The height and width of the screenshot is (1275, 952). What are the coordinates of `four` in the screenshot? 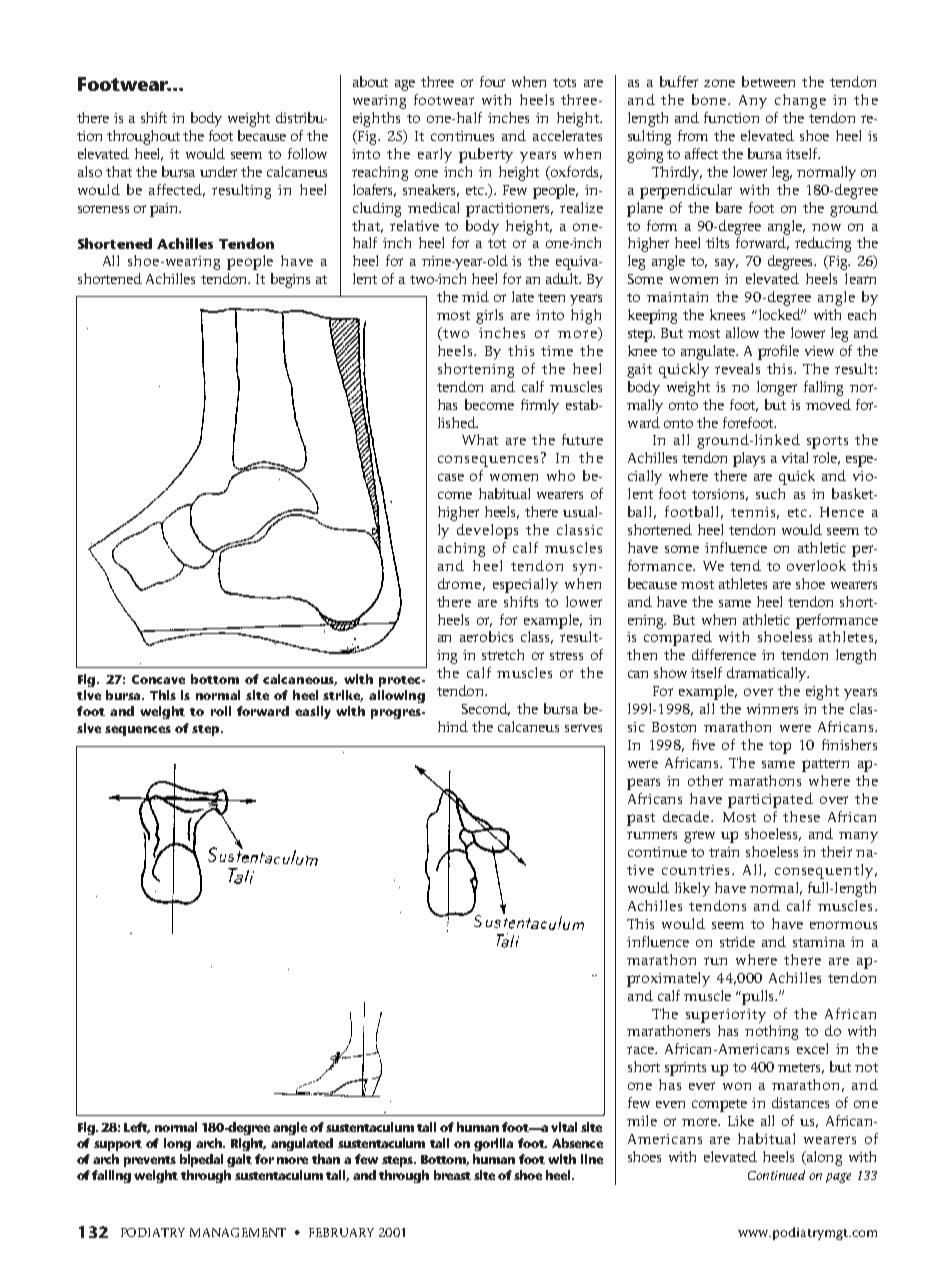 It's located at (492, 81).
